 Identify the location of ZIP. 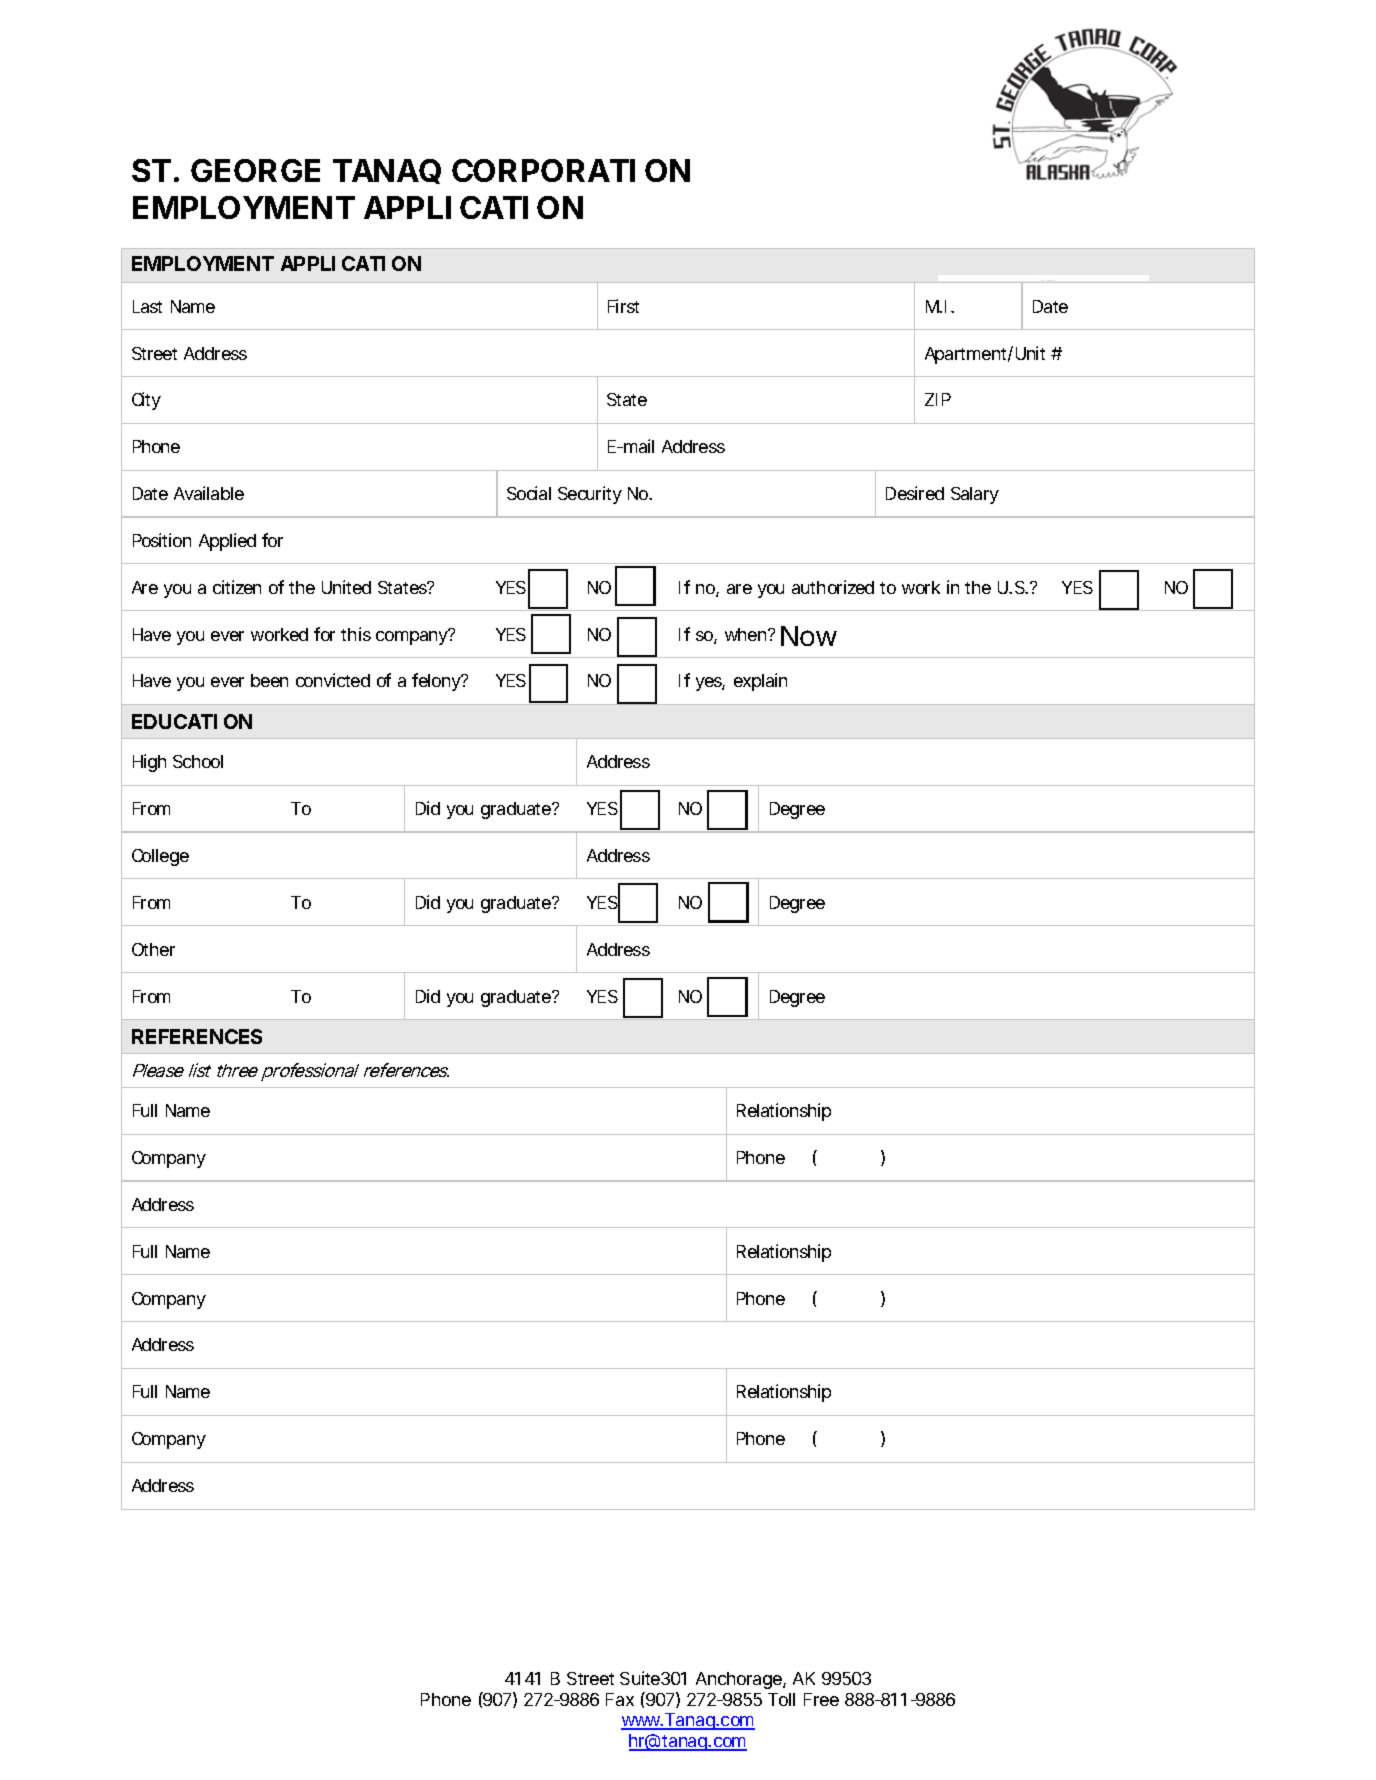
(938, 399).
